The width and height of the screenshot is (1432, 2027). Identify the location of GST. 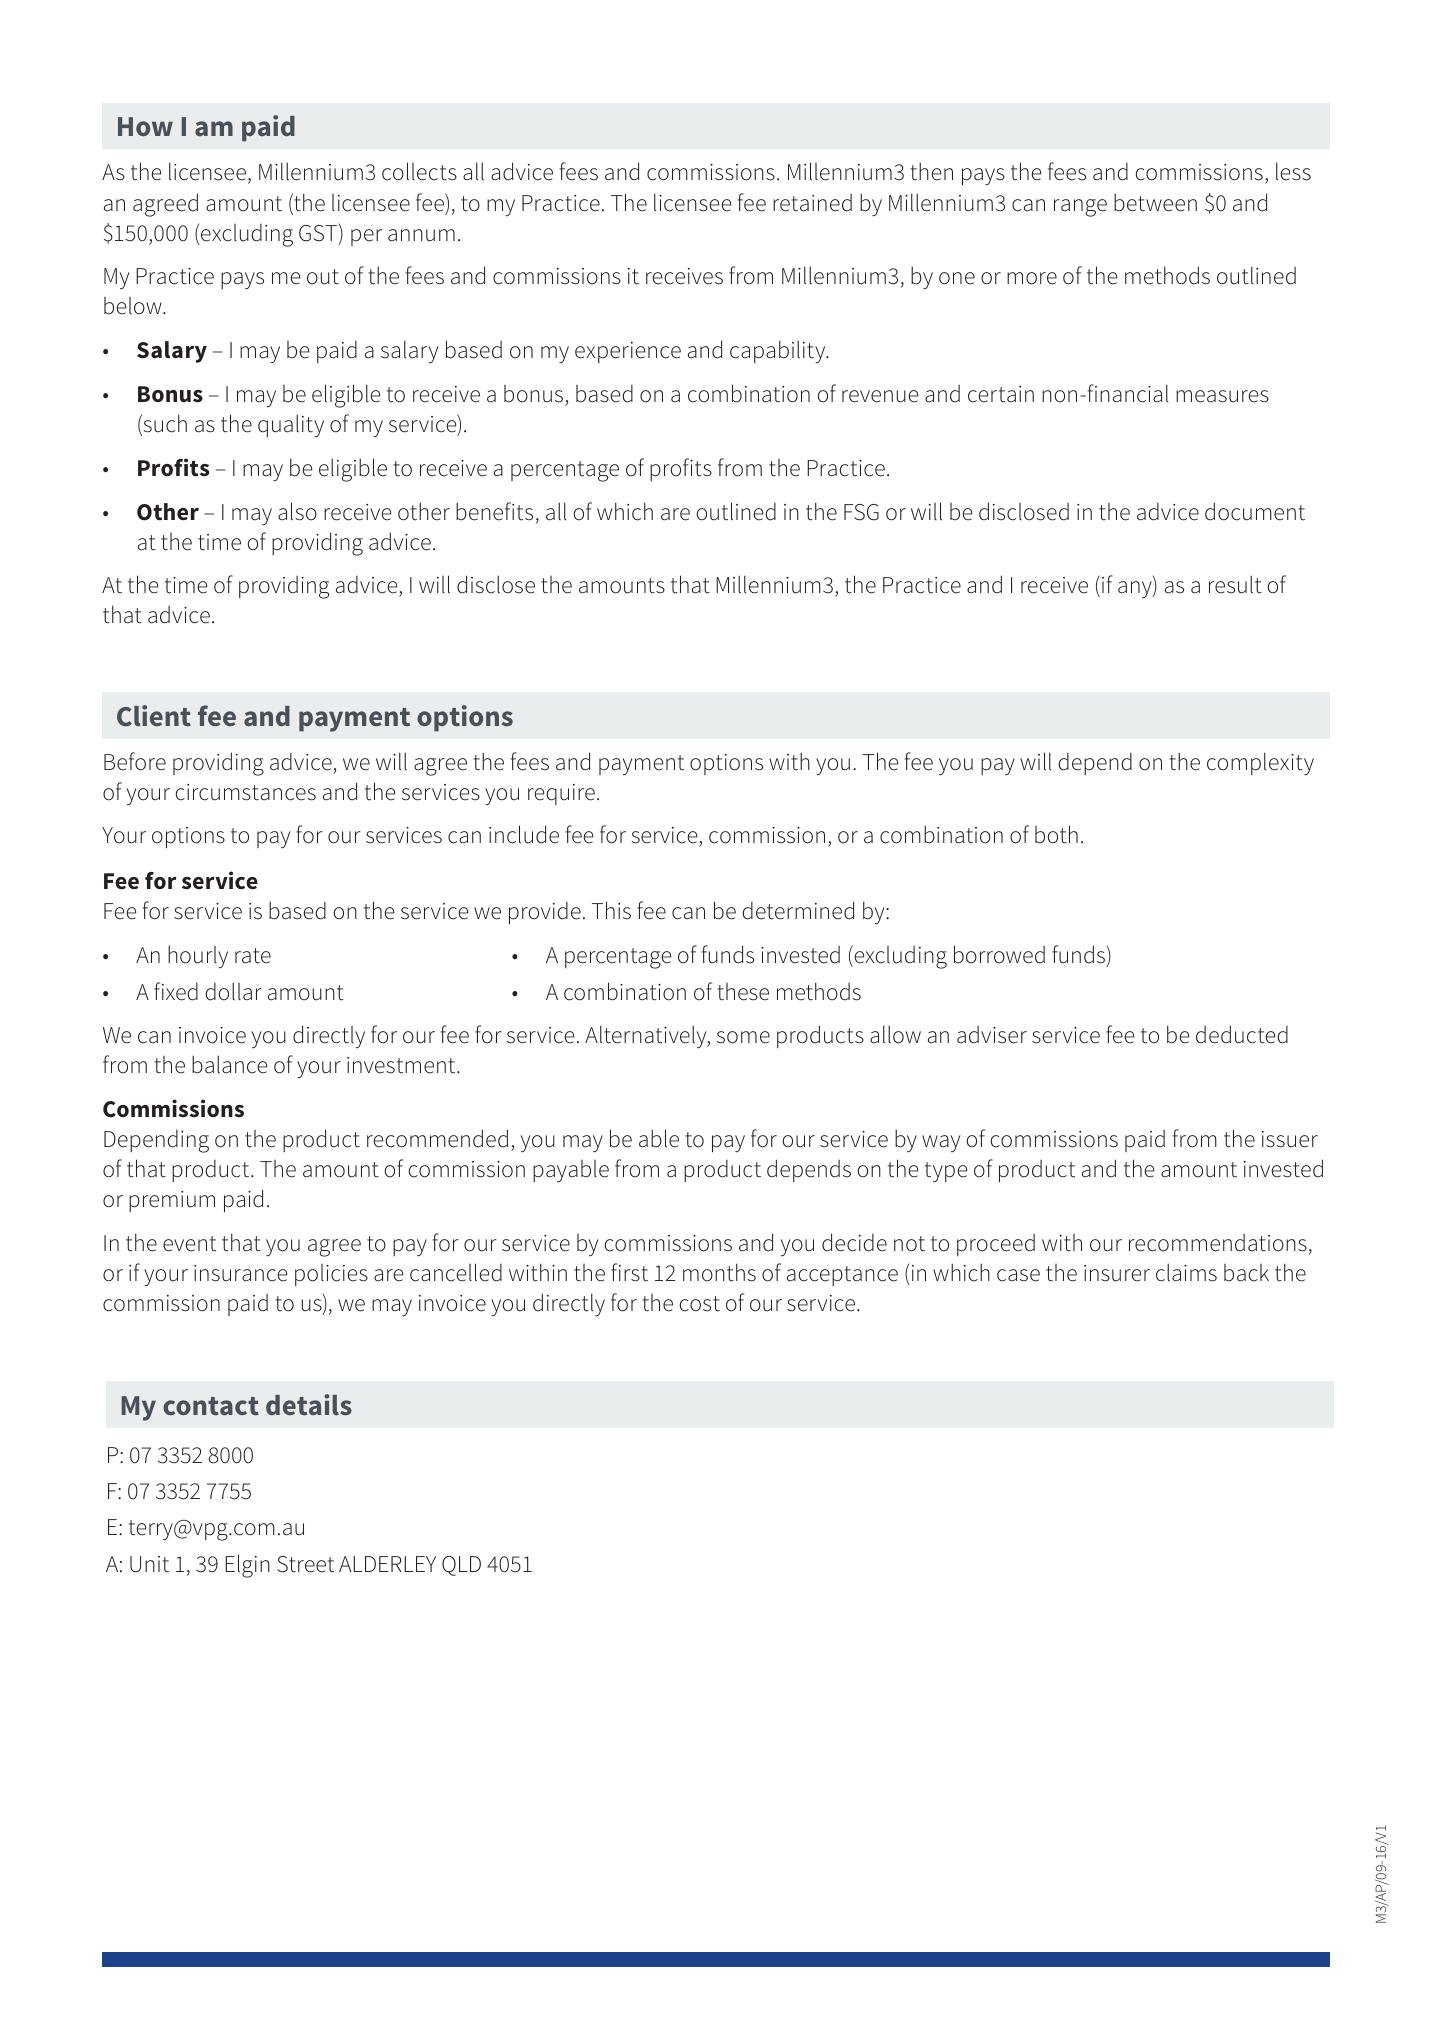
(318, 233).
